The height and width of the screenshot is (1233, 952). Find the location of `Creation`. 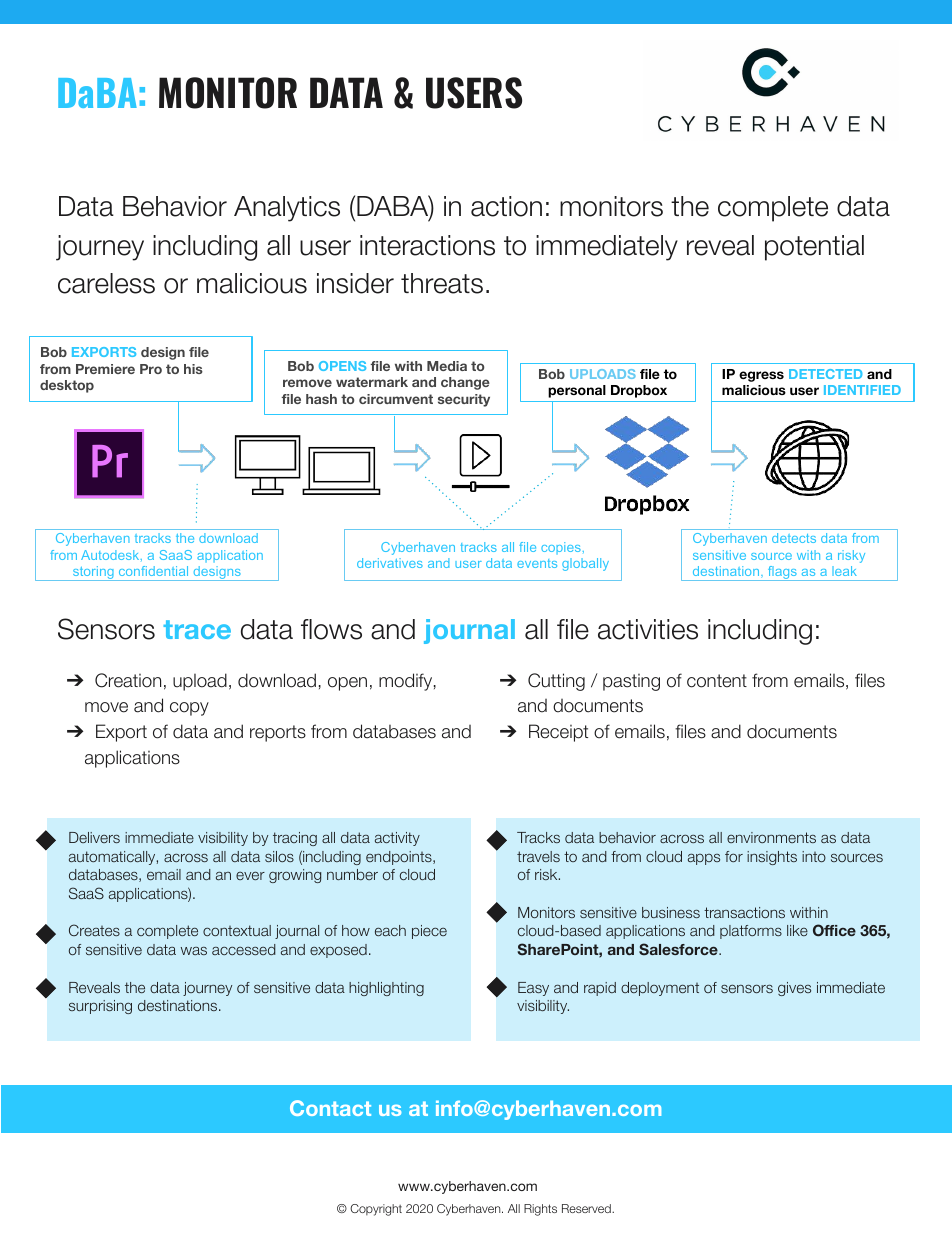

Creation is located at coordinates (128, 680).
